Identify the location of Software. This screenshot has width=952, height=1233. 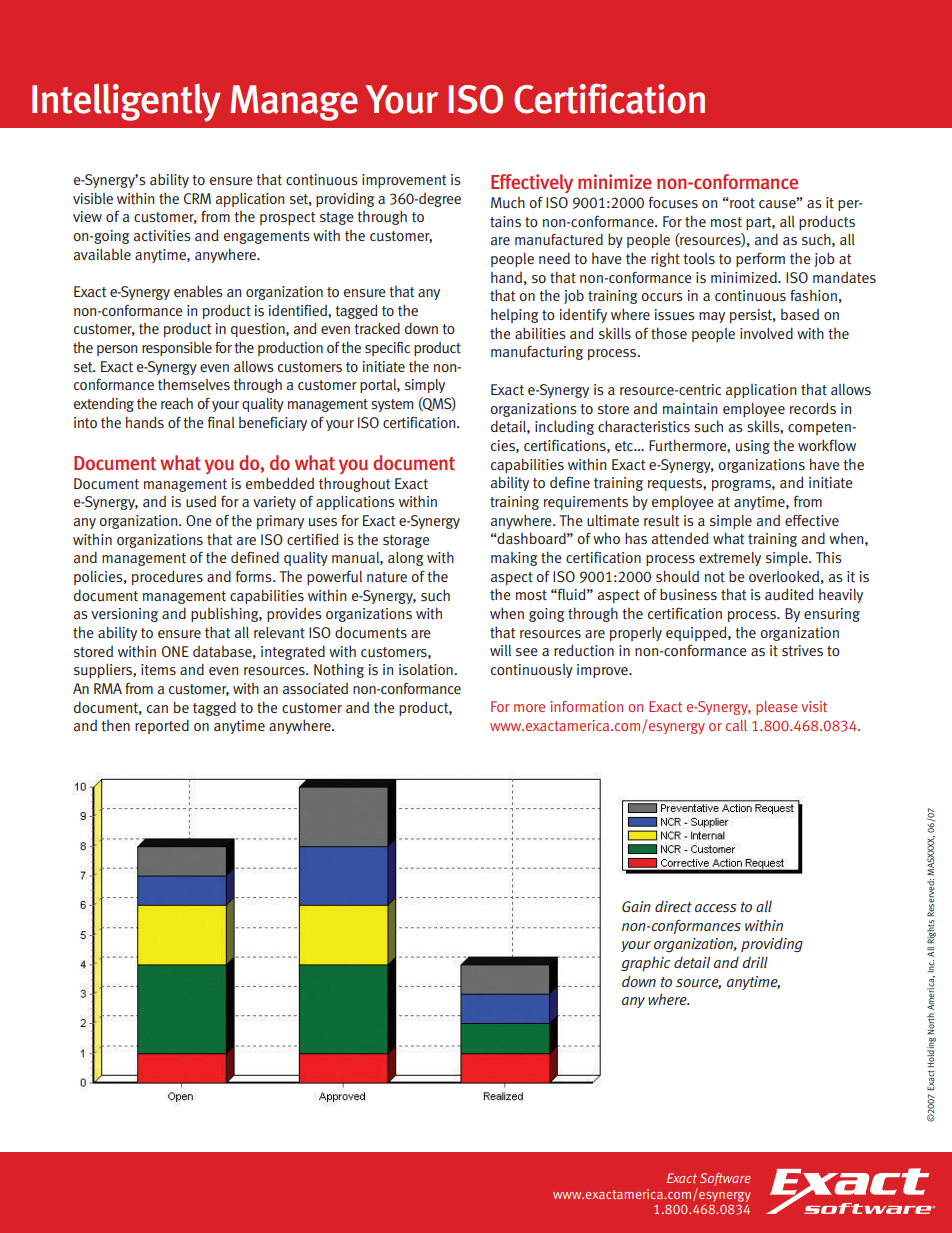
(725, 1179).
